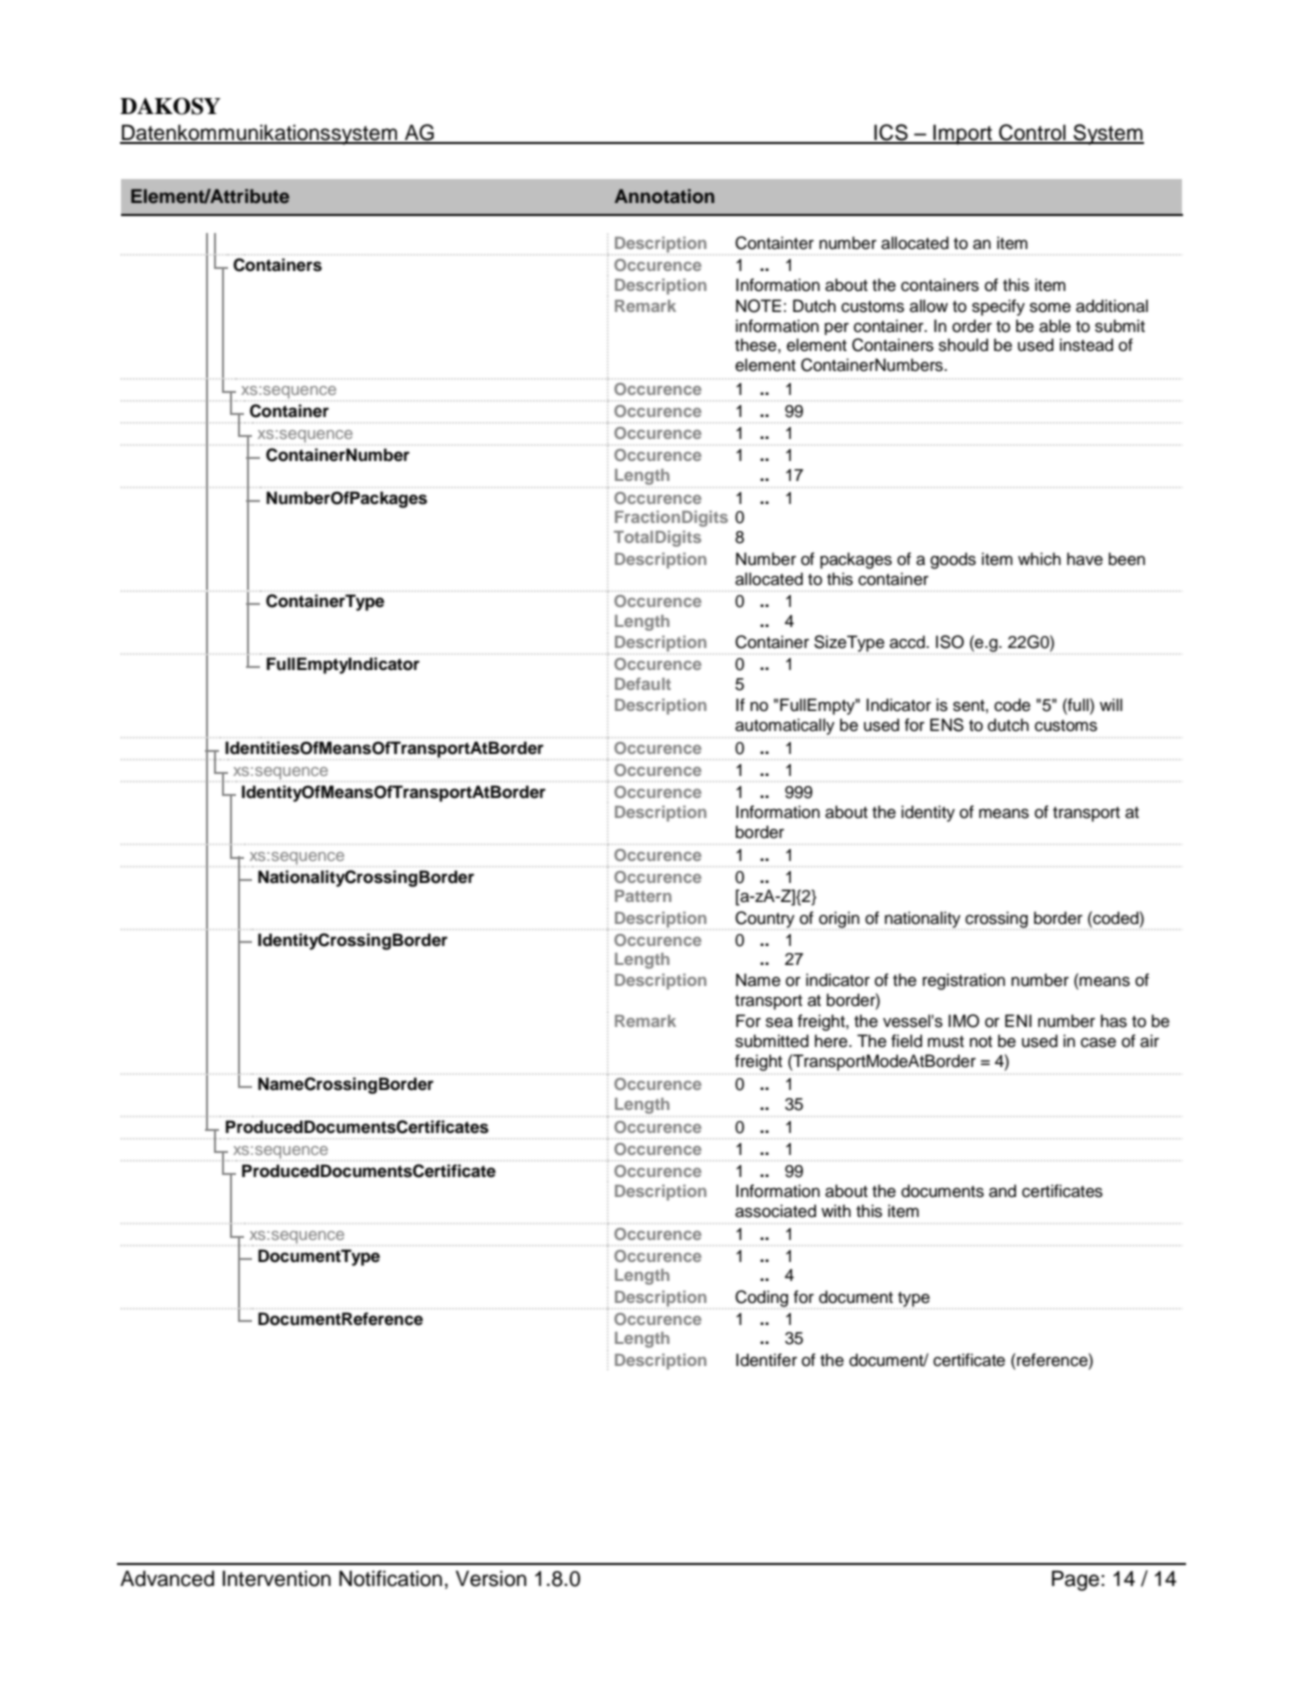 This image has width=1303, height=1686. What do you see at coordinates (277, 1578) in the image?
I see `Intervention` at bounding box center [277, 1578].
